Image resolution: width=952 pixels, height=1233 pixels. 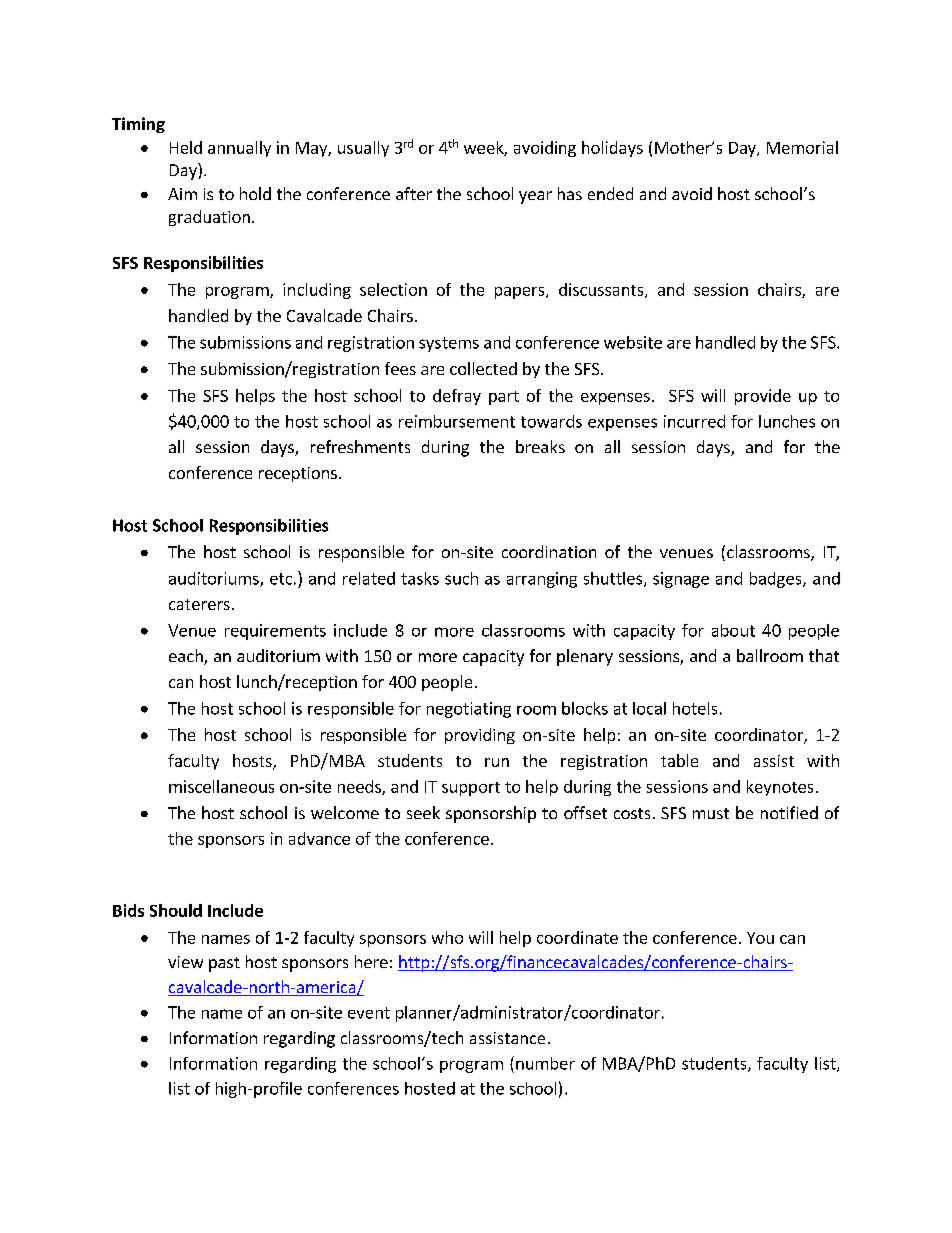 What do you see at coordinates (802, 147) in the image?
I see `Memorial` at bounding box center [802, 147].
